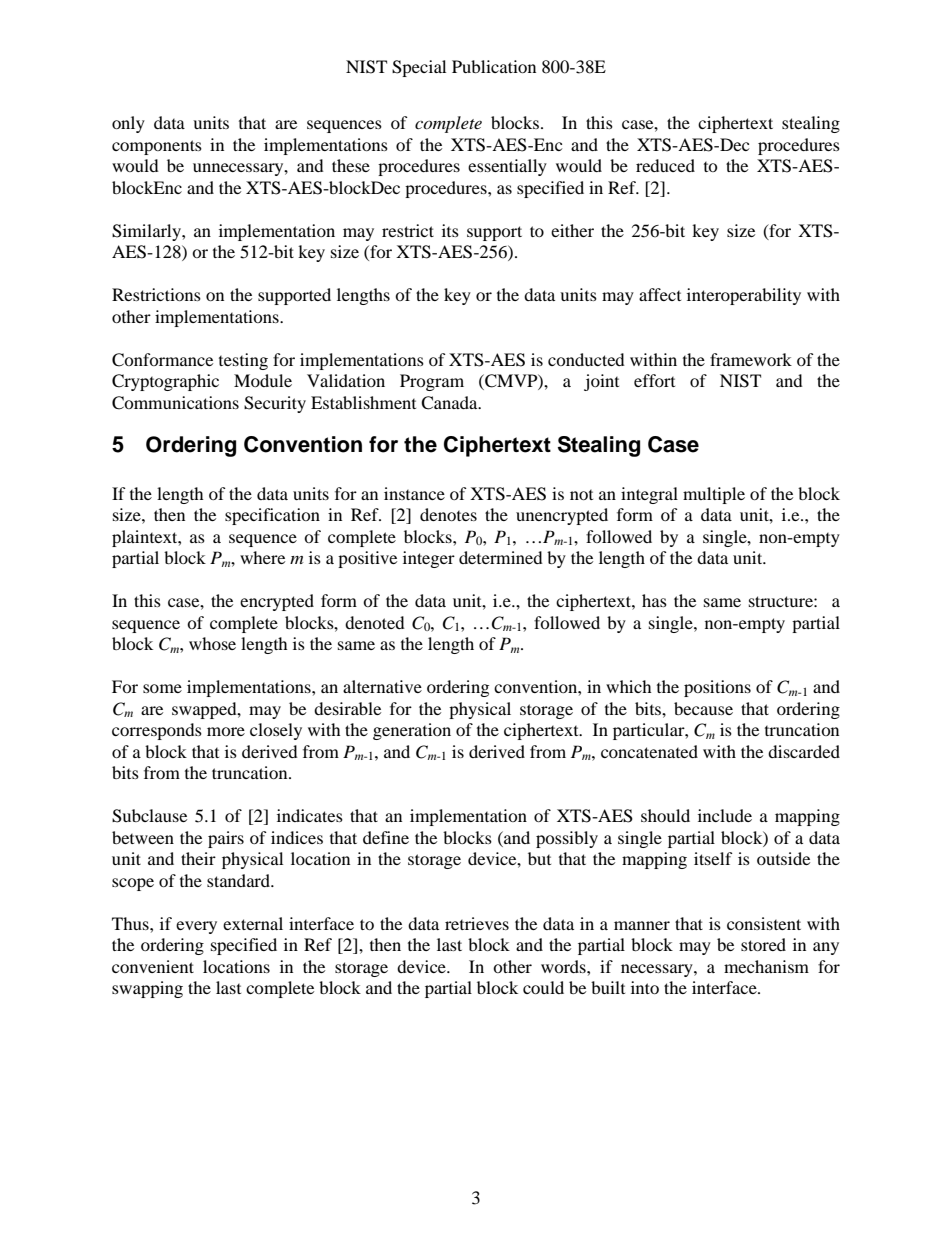  What do you see at coordinates (128, 124) in the document?
I see `only` at bounding box center [128, 124].
